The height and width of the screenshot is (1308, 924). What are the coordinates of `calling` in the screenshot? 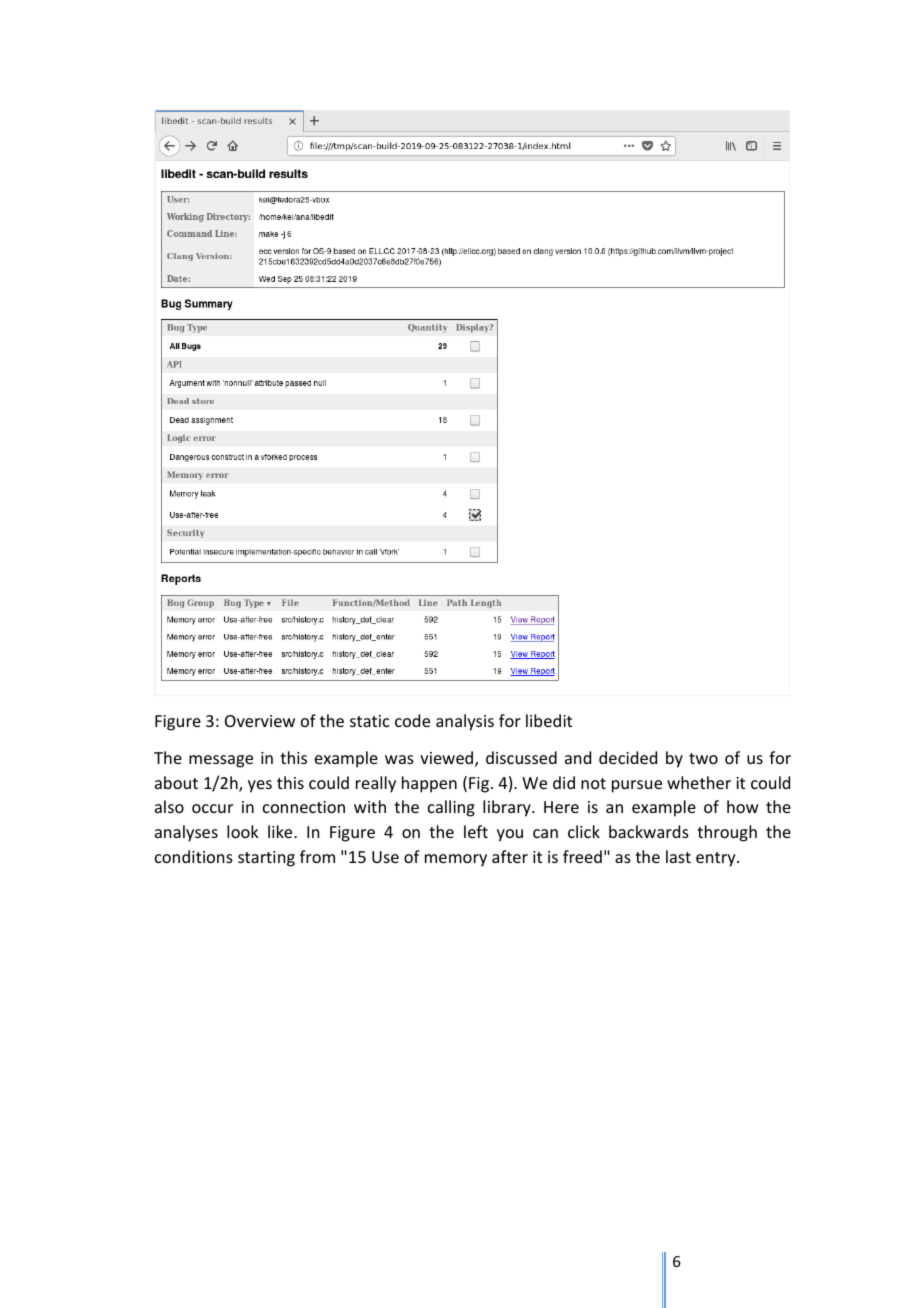 It's located at (451, 808).
